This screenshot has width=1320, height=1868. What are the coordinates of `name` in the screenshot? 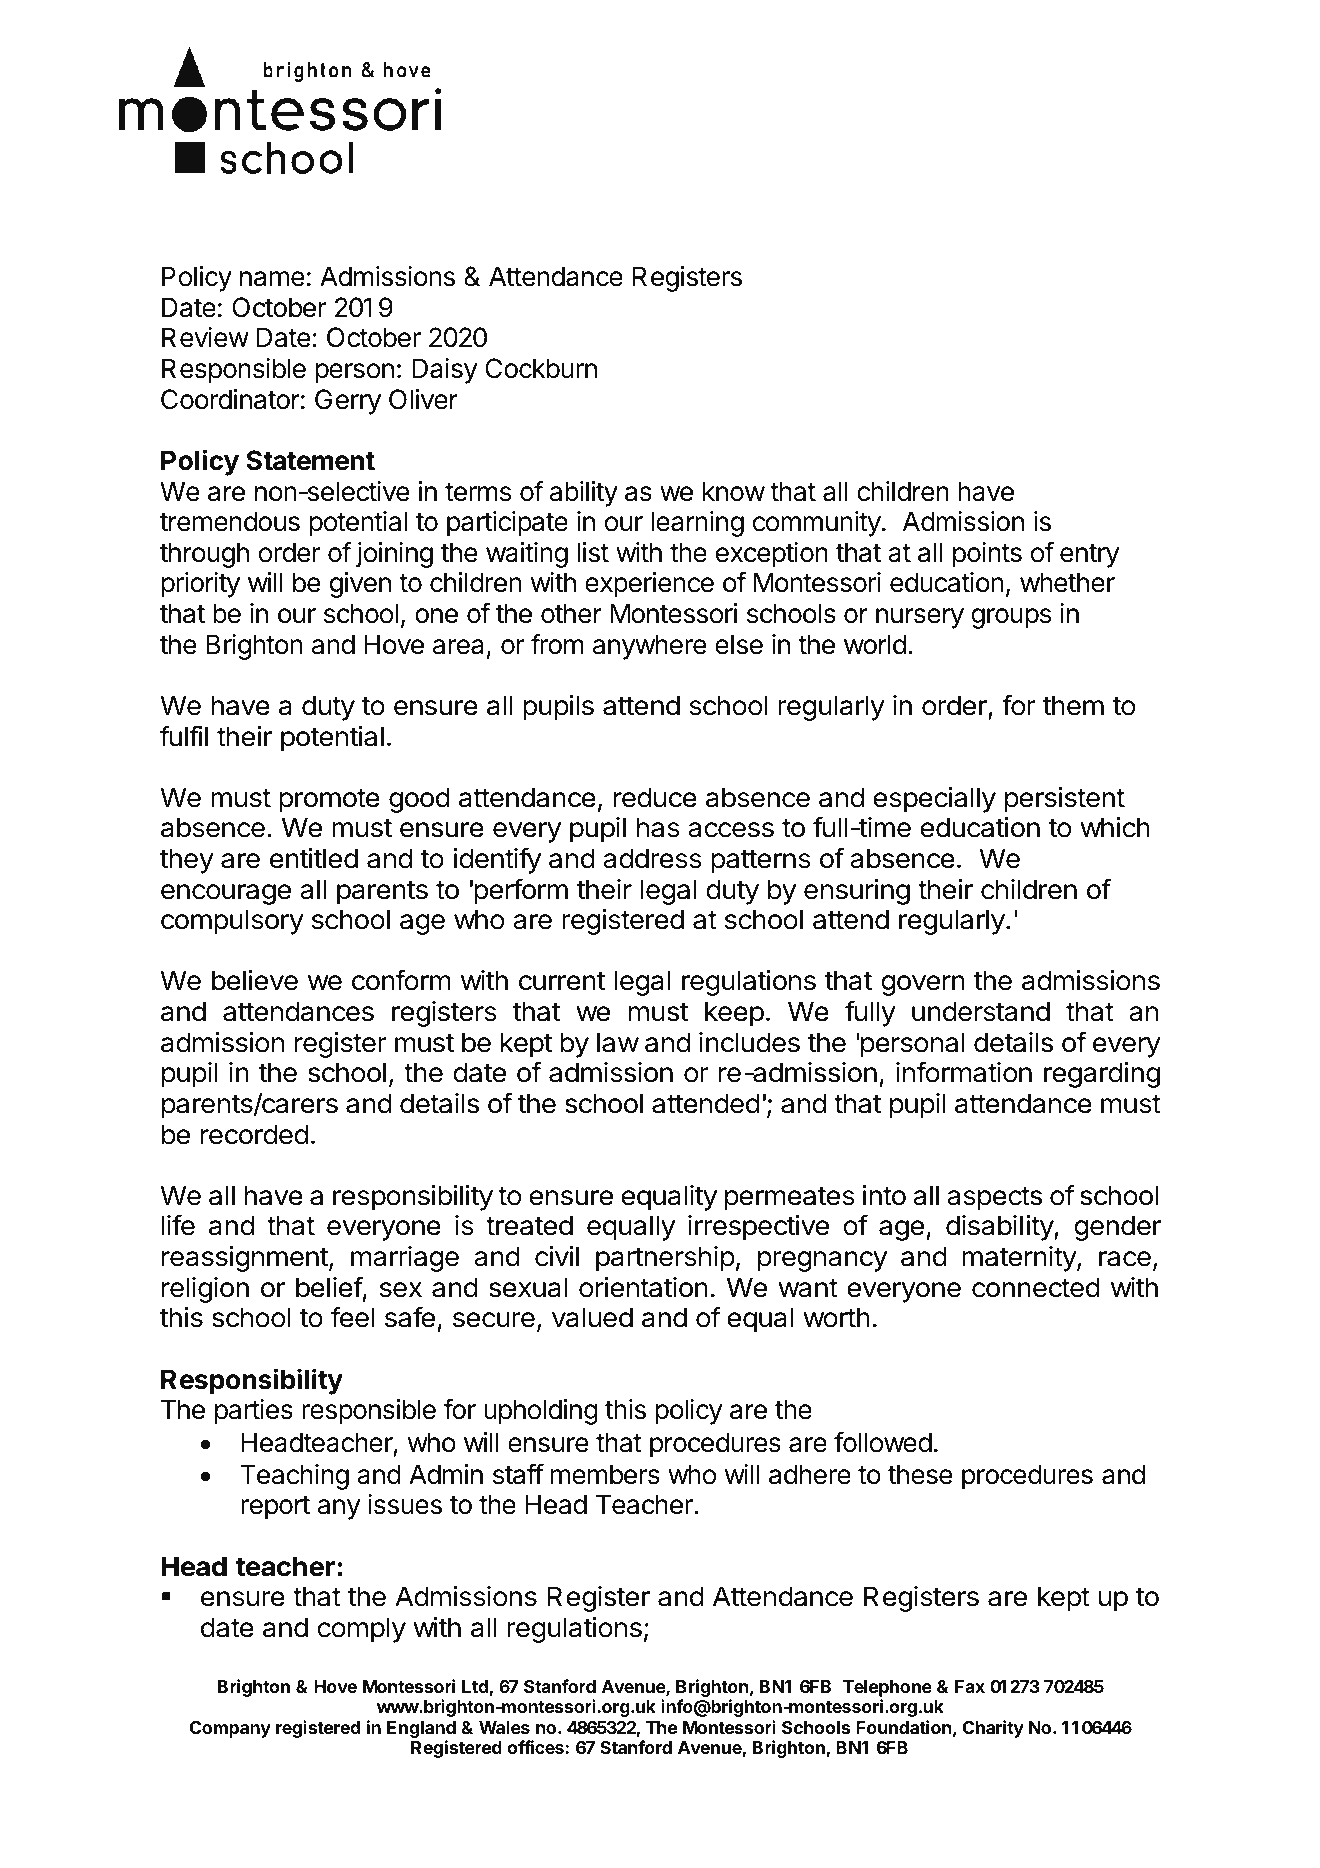 It's located at (272, 279).
